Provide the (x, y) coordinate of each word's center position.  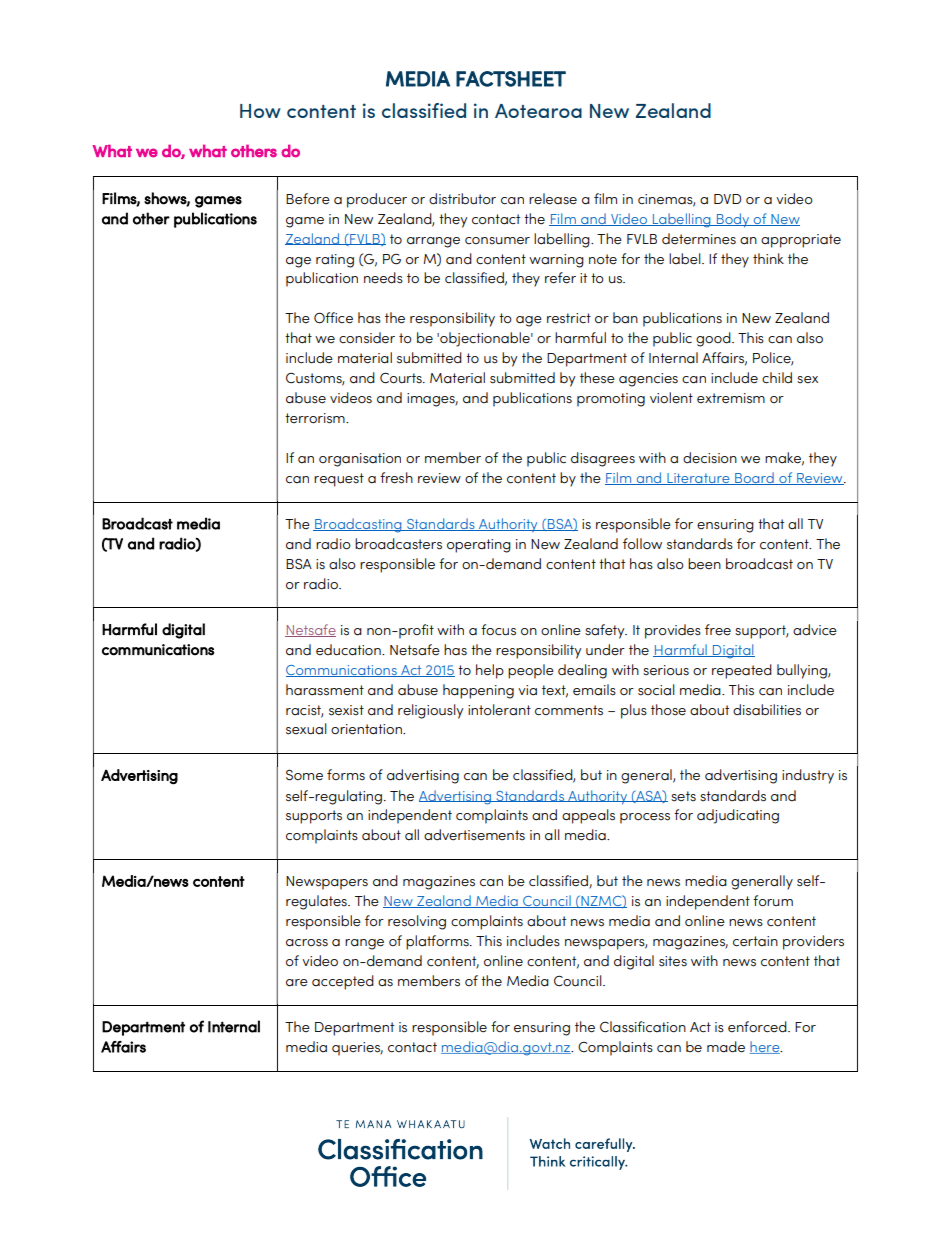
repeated (742, 671)
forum (773, 901)
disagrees (603, 459)
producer (377, 200)
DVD (727, 199)
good (714, 339)
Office (333, 318)
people (531, 671)
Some (304, 775)
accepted (343, 982)
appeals (588, 816)
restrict (569, 318)
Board (754, 478)
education (349, 650)
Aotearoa (538, 111)
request (339, 480)
